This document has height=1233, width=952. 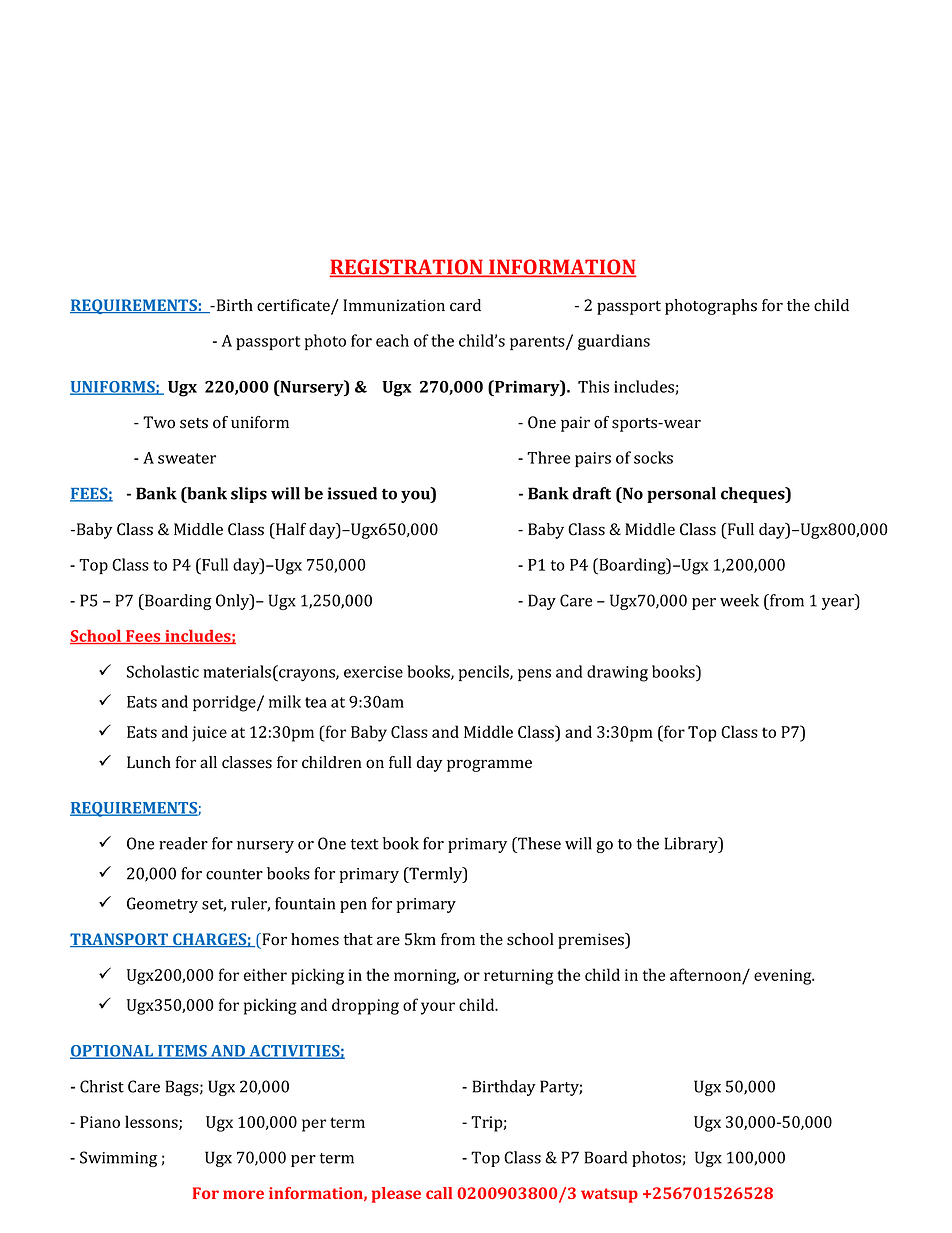 I want to click on These, so click(x=538, y=843).
